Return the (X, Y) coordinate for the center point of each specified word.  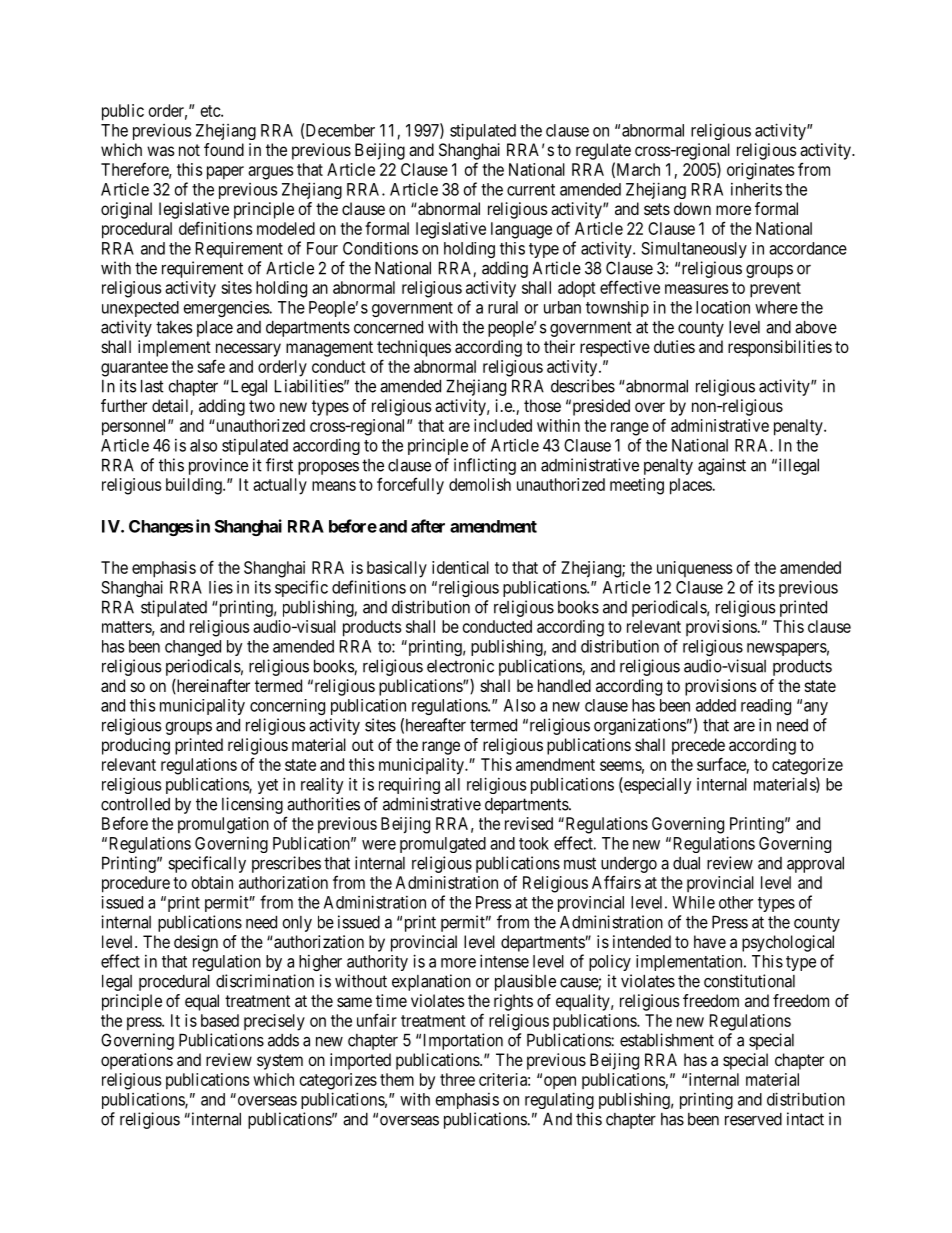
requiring (409, 786)
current (531, 190)
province (218, 466)
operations (137, 1061)
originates (760, 171)
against (722, 466)
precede (698, 746)
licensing (252, 805)
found (224, 149)
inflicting (485, 466)
